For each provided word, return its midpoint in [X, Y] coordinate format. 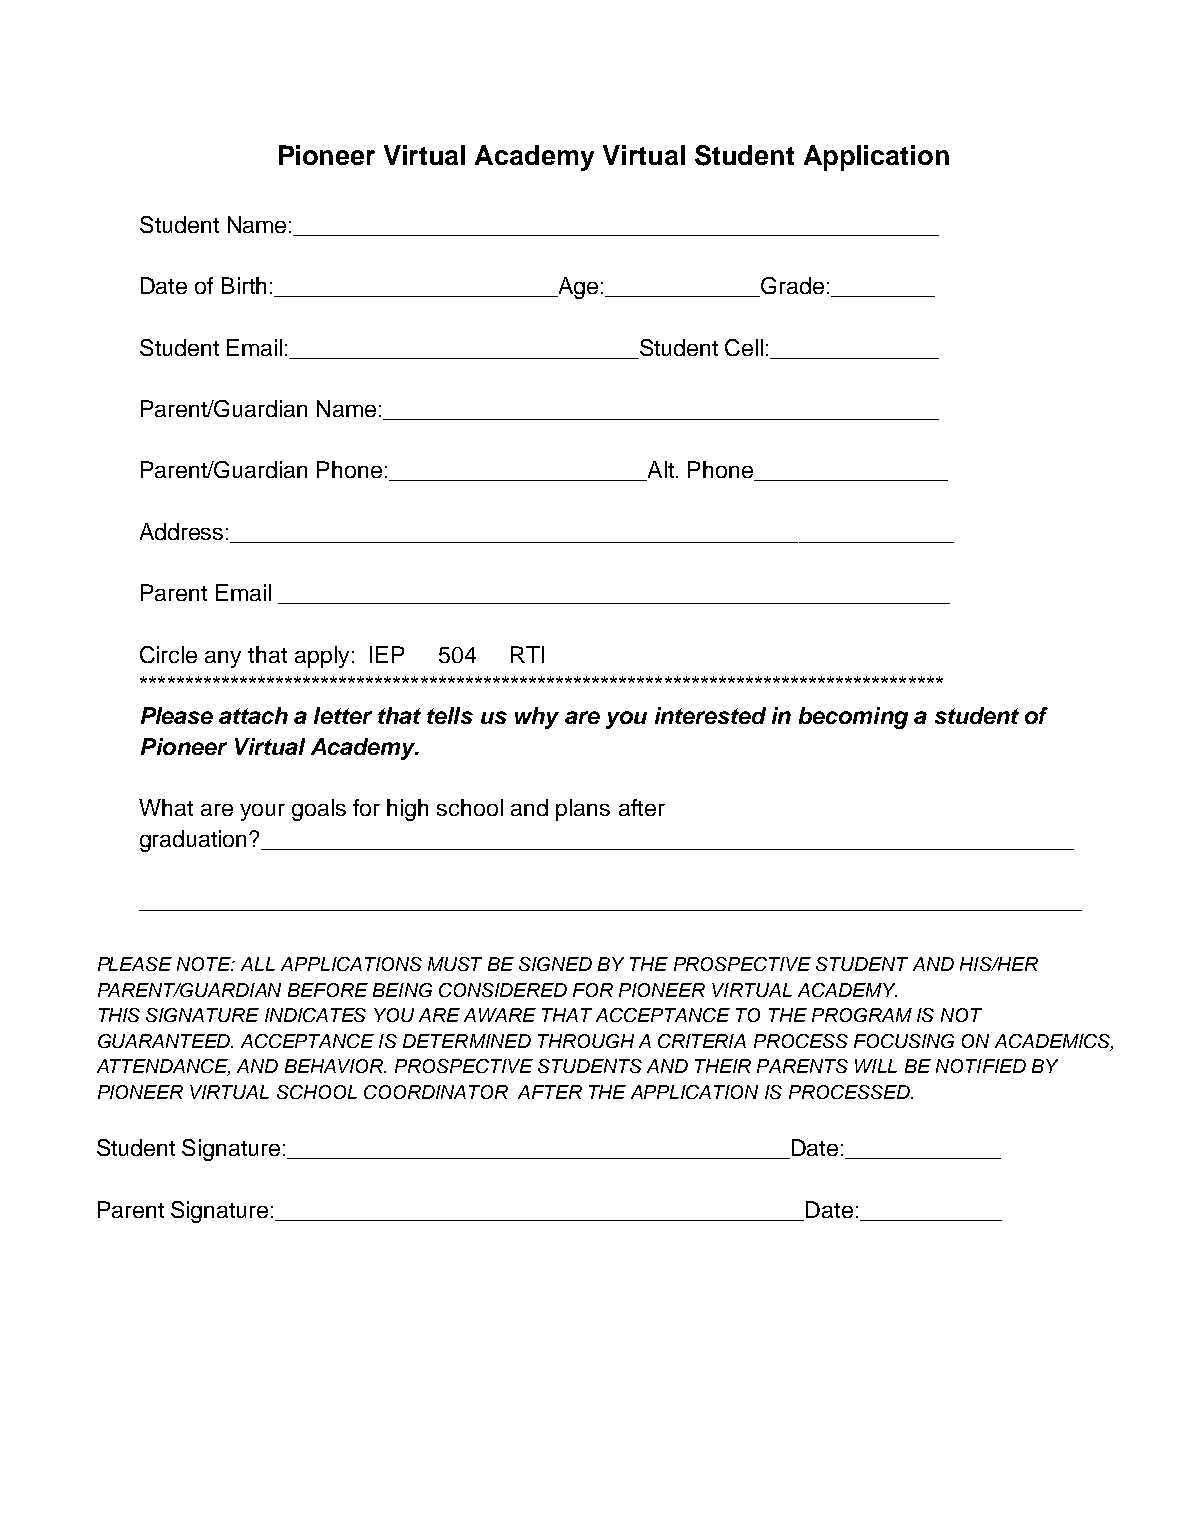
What [166, 807]
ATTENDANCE [163, 1067]
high [407, 810]
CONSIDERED [503, 990]
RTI [527, 654]
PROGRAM [862, 1015]
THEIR [723, 1066]
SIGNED [555, 964]
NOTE [205, 964]
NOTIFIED [981, 1066]
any [223, 659]
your [262, 812]
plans [583, 810]
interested [710, 715]
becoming [853, 718]
